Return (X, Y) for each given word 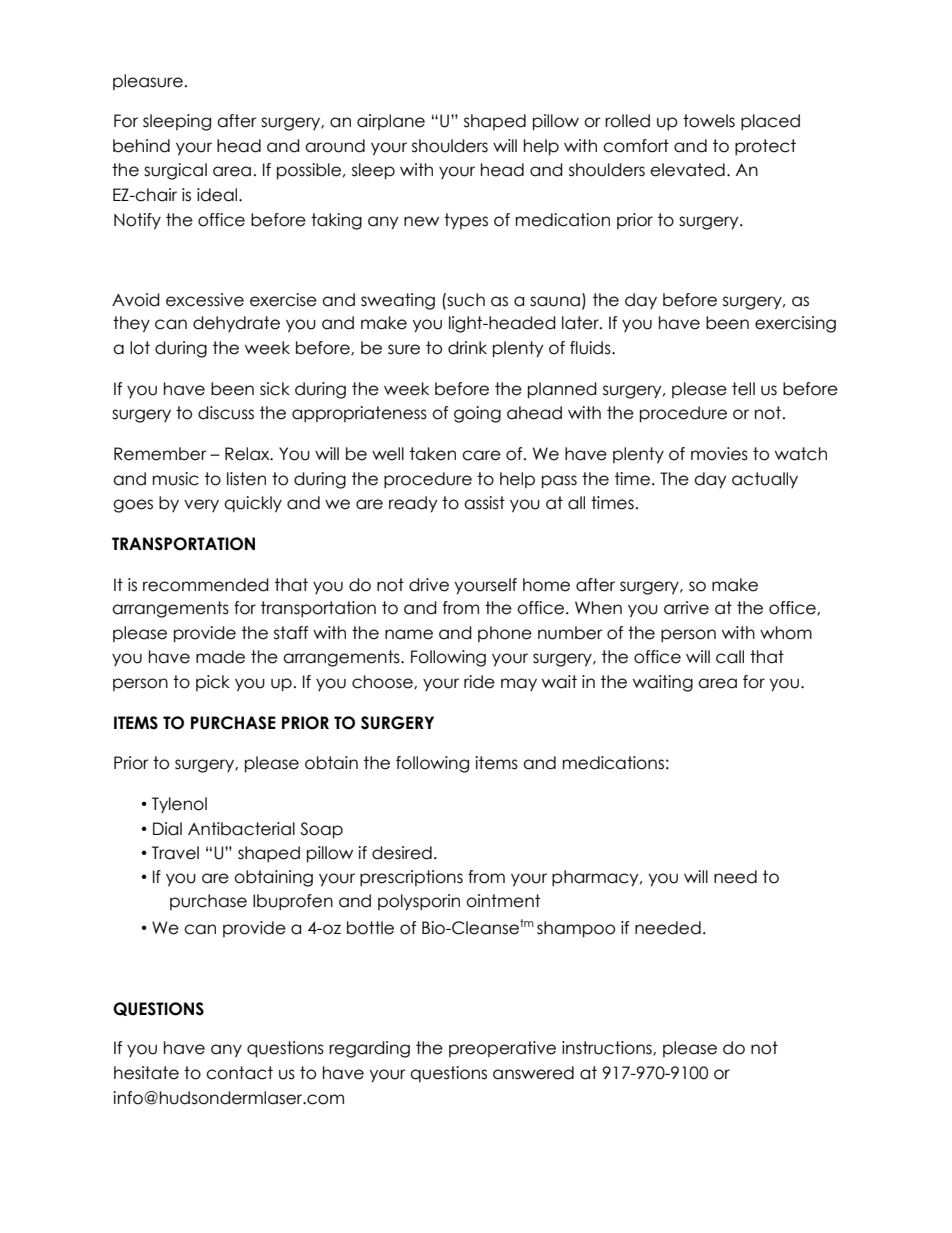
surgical (175, 171)
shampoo (576, 929)
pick (213, 683)
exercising (795, 324)
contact (239, 1073)
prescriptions (411, 878)
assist (484, 503)
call (730, 657)
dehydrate (236, 324)
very (201, 505)
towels (709, 121)
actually (765, 480)
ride (479, 682)
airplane (391, 122)
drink (467, 348)
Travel (175, 853)
